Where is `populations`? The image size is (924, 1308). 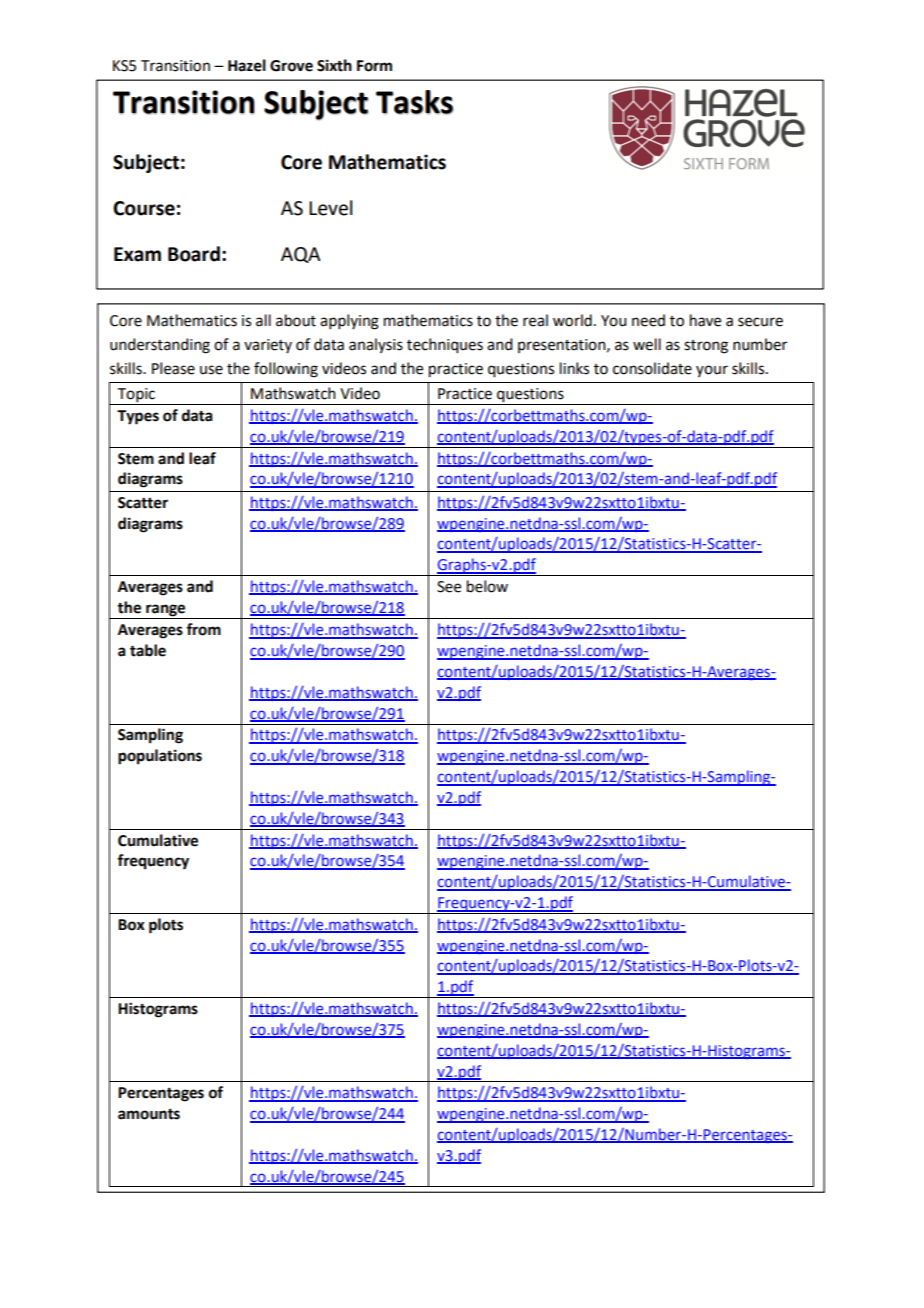 populations is located at coordinates (160, 757).
